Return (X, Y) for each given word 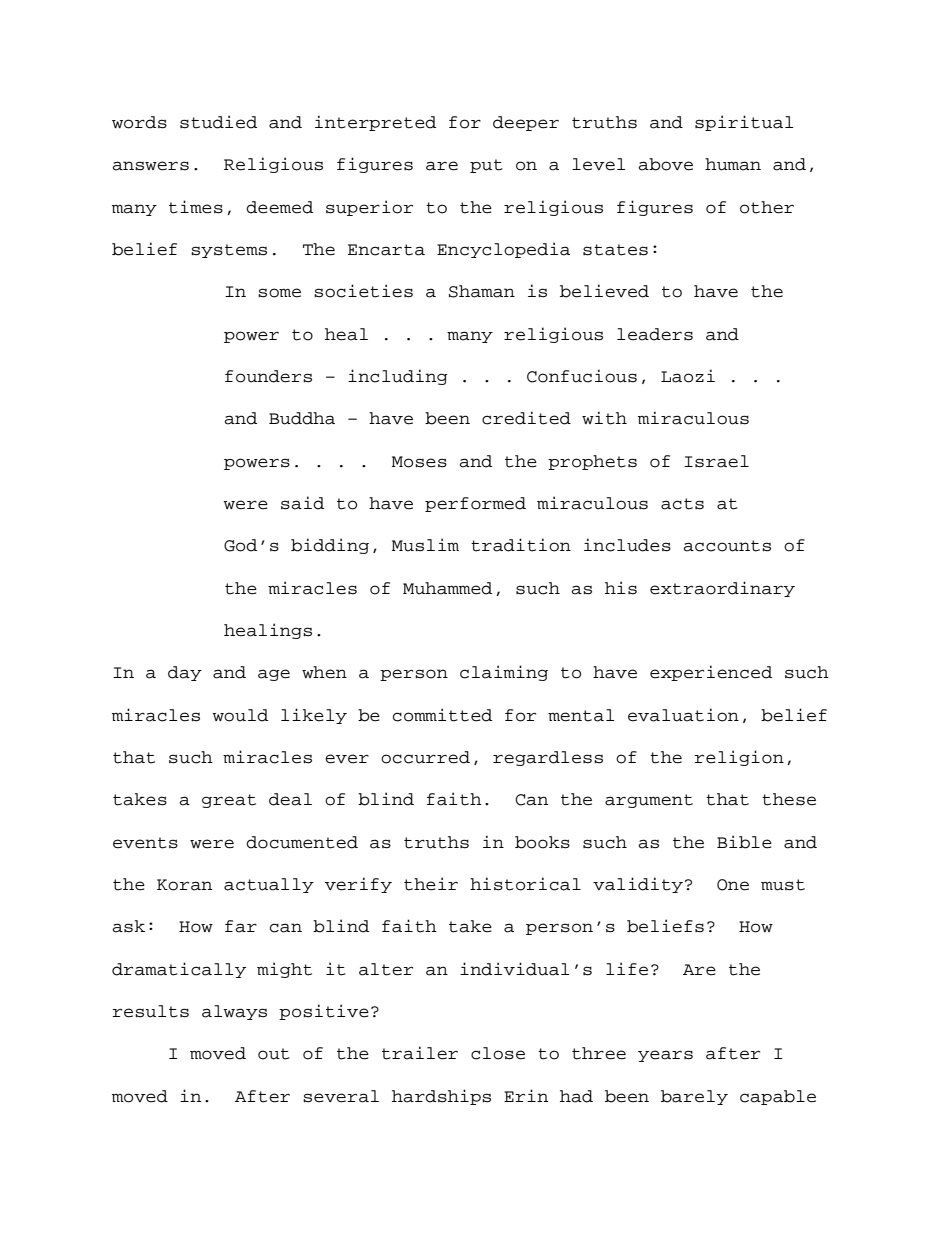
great (229, 801)
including (398, 377)
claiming (504, 673)
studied (218, 122)
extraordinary (722, 589)
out (274, 1054)
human (733, 164)
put (486, 166)
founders (268, 376)
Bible (744, 842)
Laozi (688, 376)
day (185, 673)
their (431, 884)
